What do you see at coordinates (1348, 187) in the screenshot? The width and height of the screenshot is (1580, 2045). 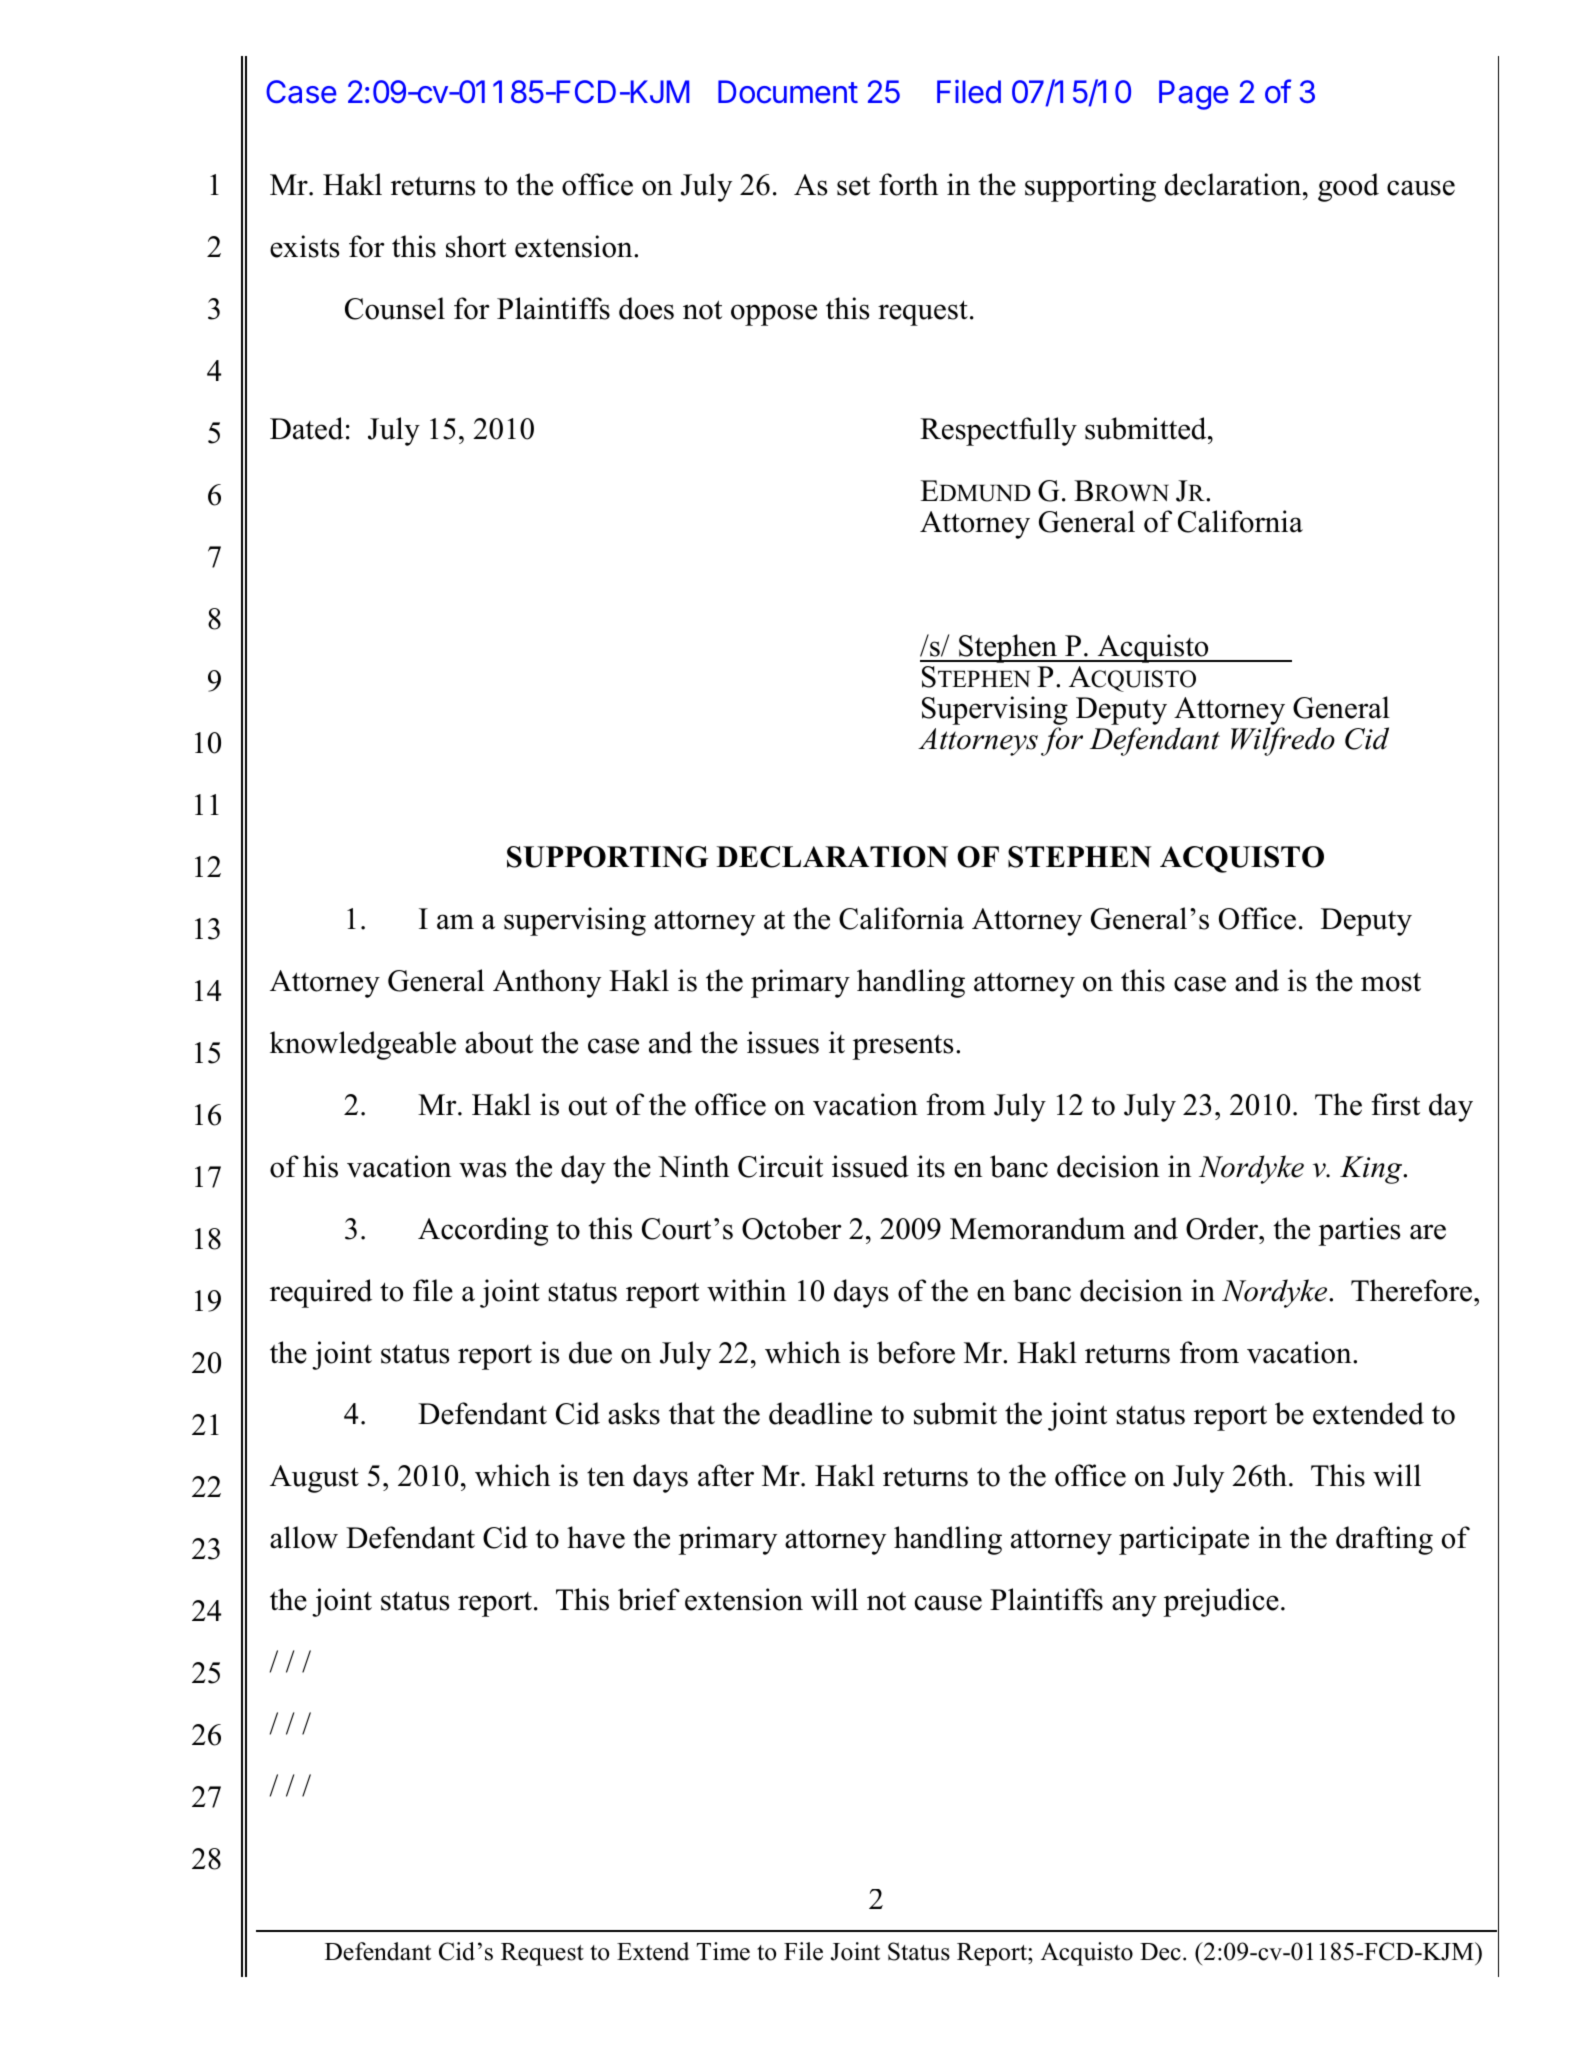 I see `good` at bounding box center [1348, 187].
